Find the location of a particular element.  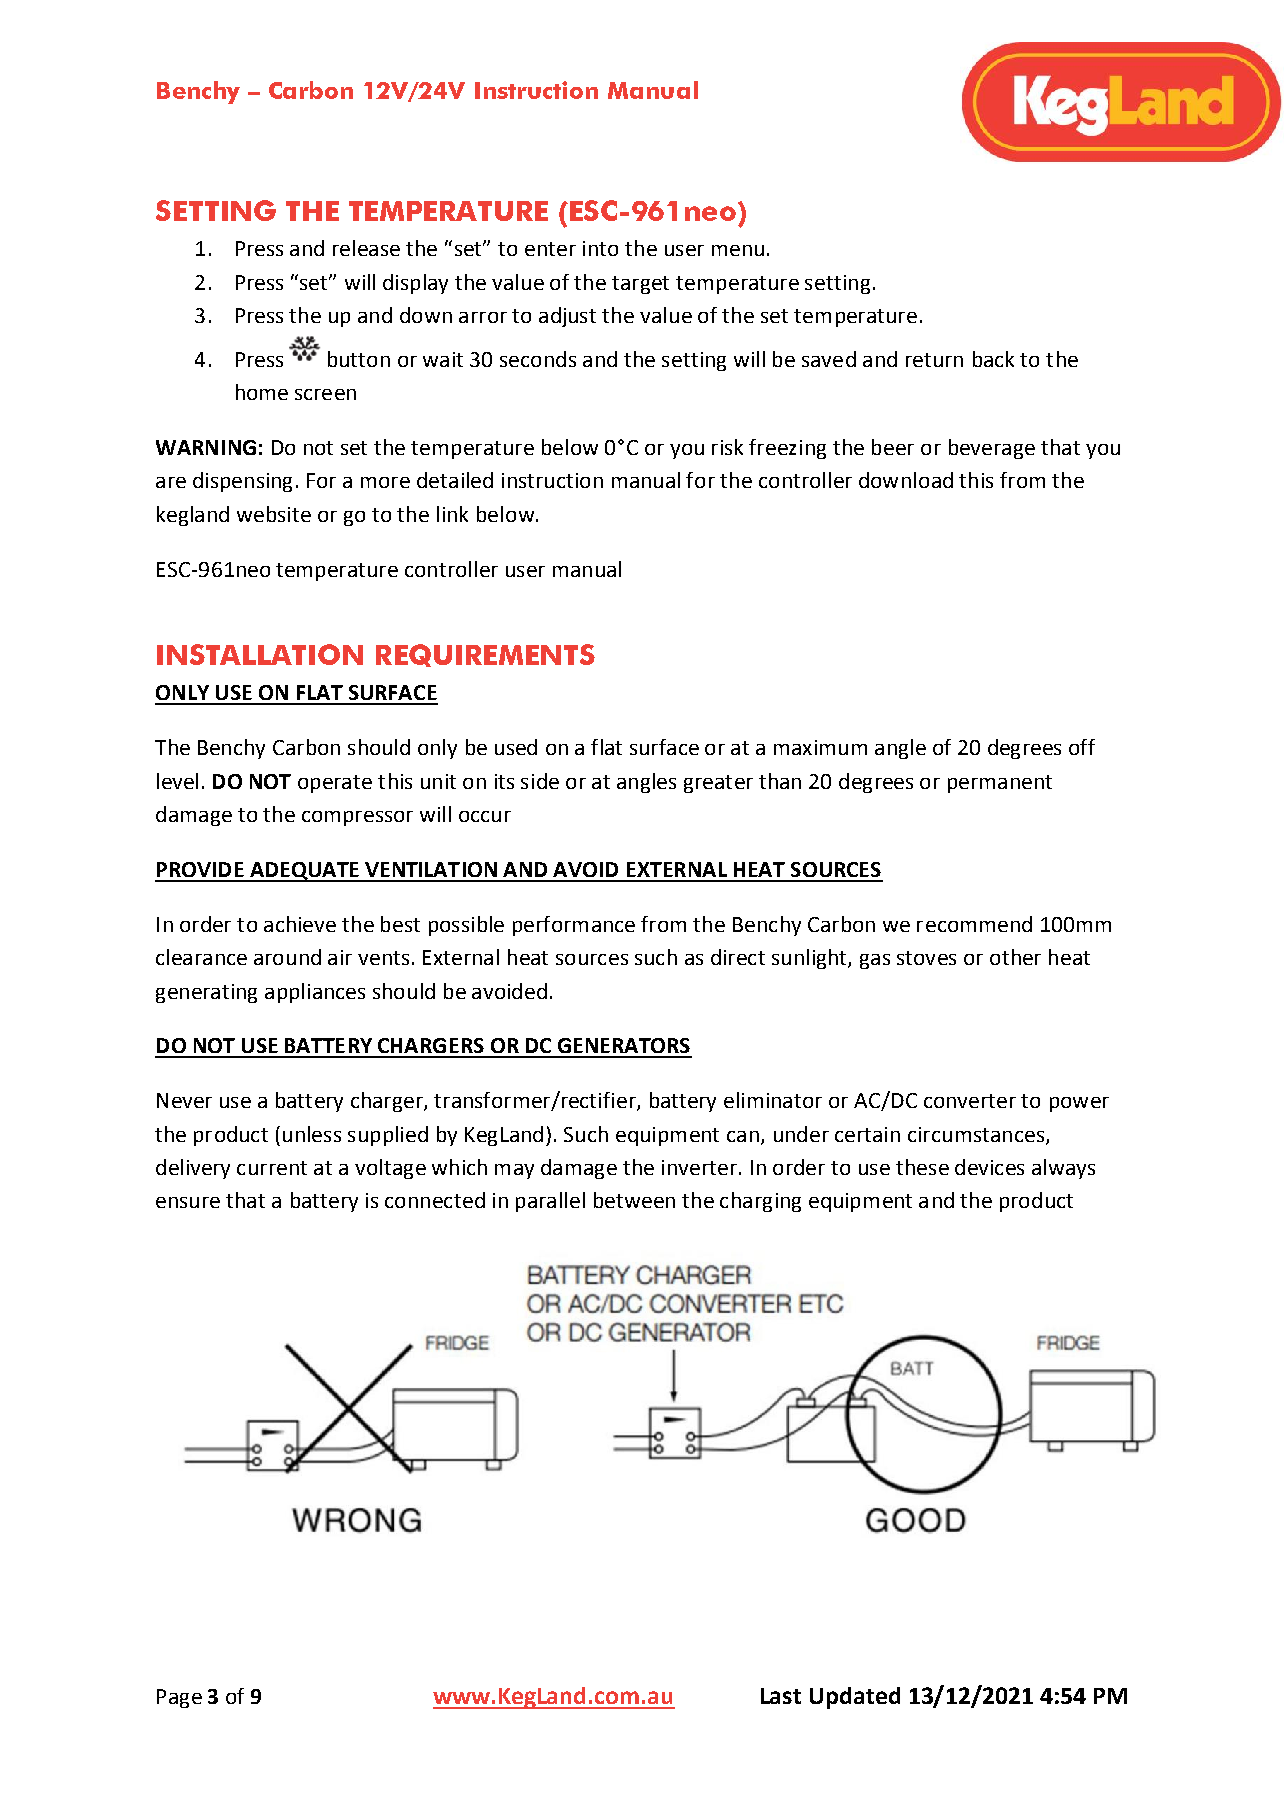

operate is located at coordinates (335, 784).
